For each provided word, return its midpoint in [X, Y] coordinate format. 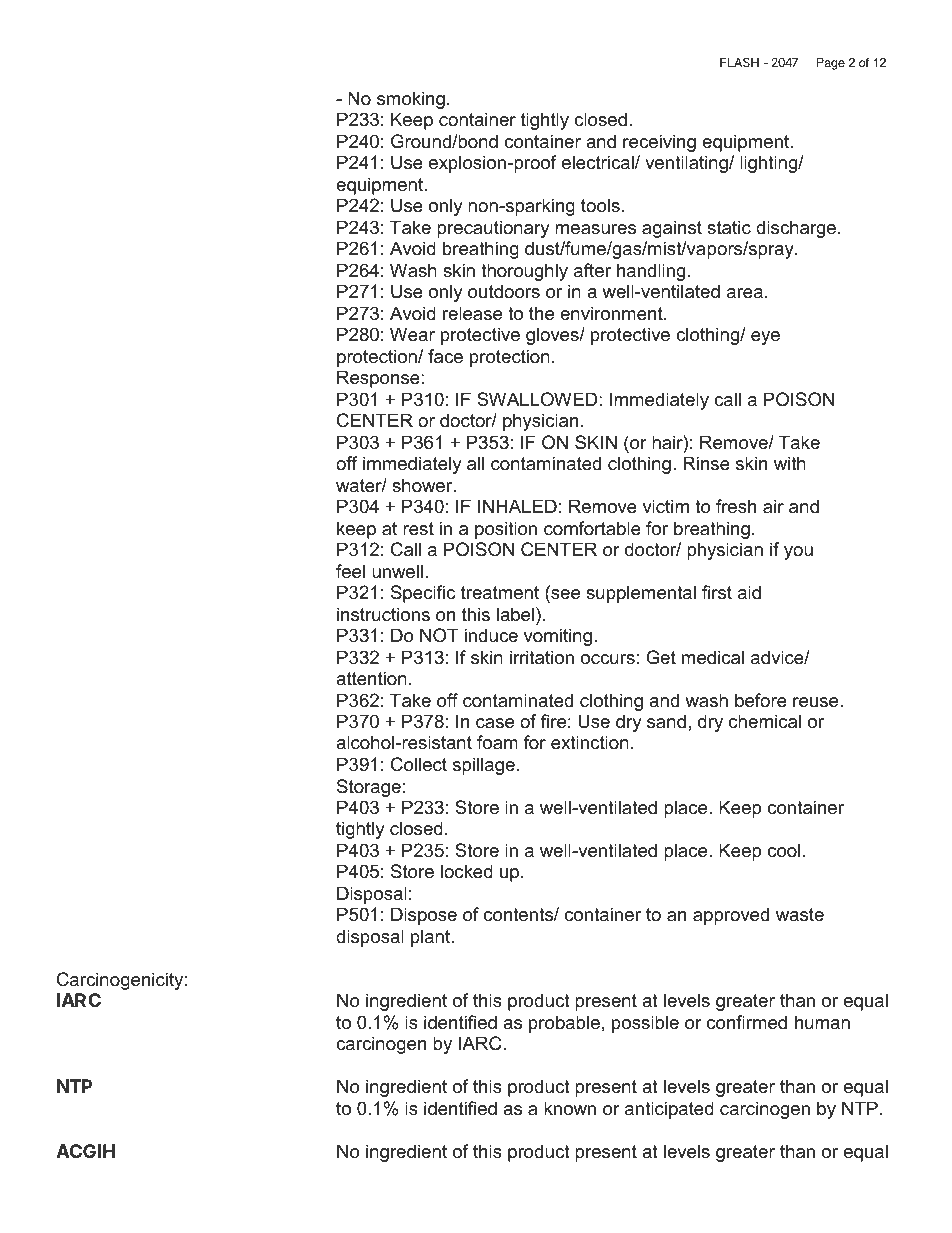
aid [749, 592]
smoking [411, 100]
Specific [423, 594]
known [570, 1108]
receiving [659, 143]
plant [432, 938]
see [564, 595]
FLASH [739, 62]
